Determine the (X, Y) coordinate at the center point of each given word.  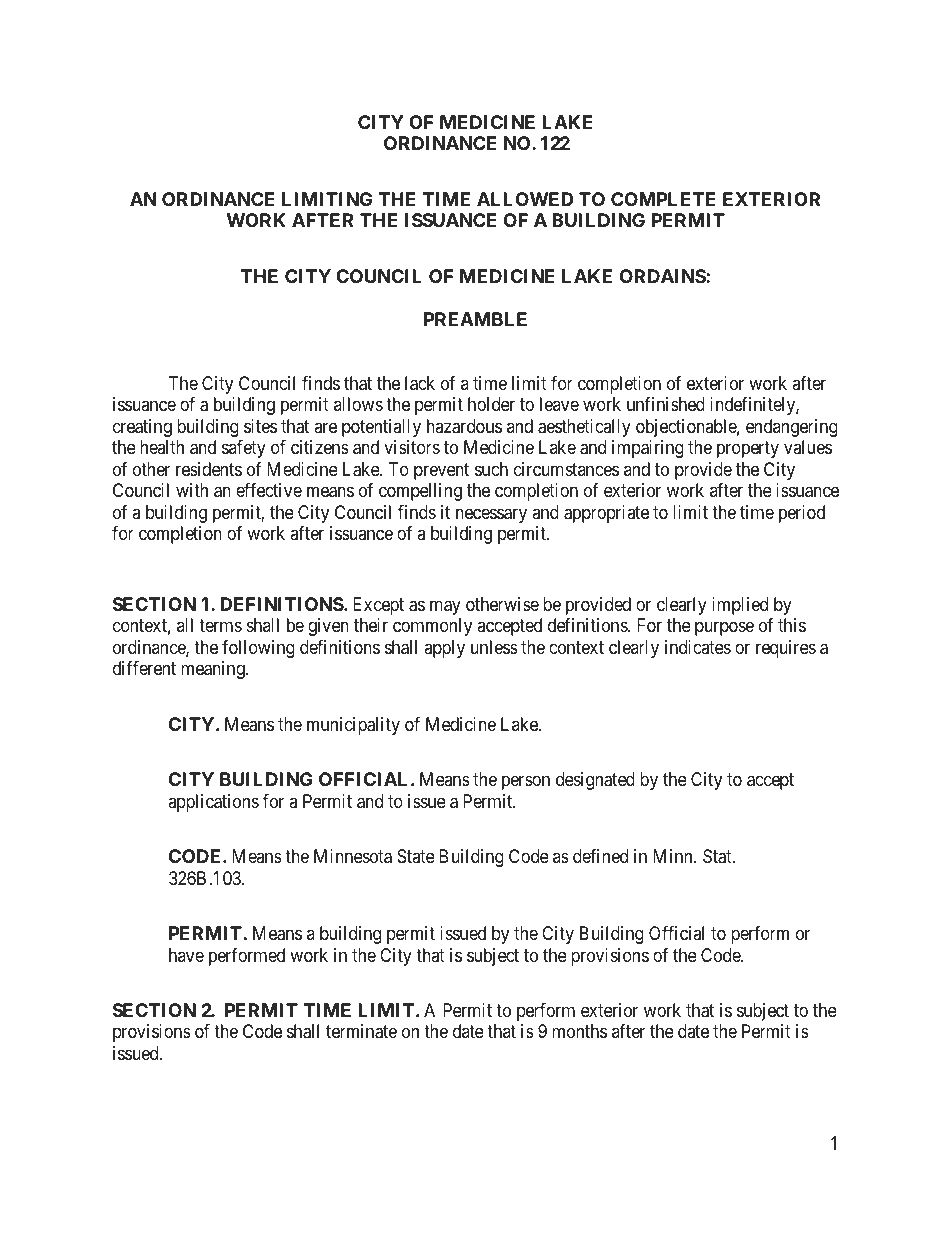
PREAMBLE (475, 319)
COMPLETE (663, 199)
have (186, 955)
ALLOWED (525, 199)
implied (740, 606)
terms (220, 625)
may (445, 607)
